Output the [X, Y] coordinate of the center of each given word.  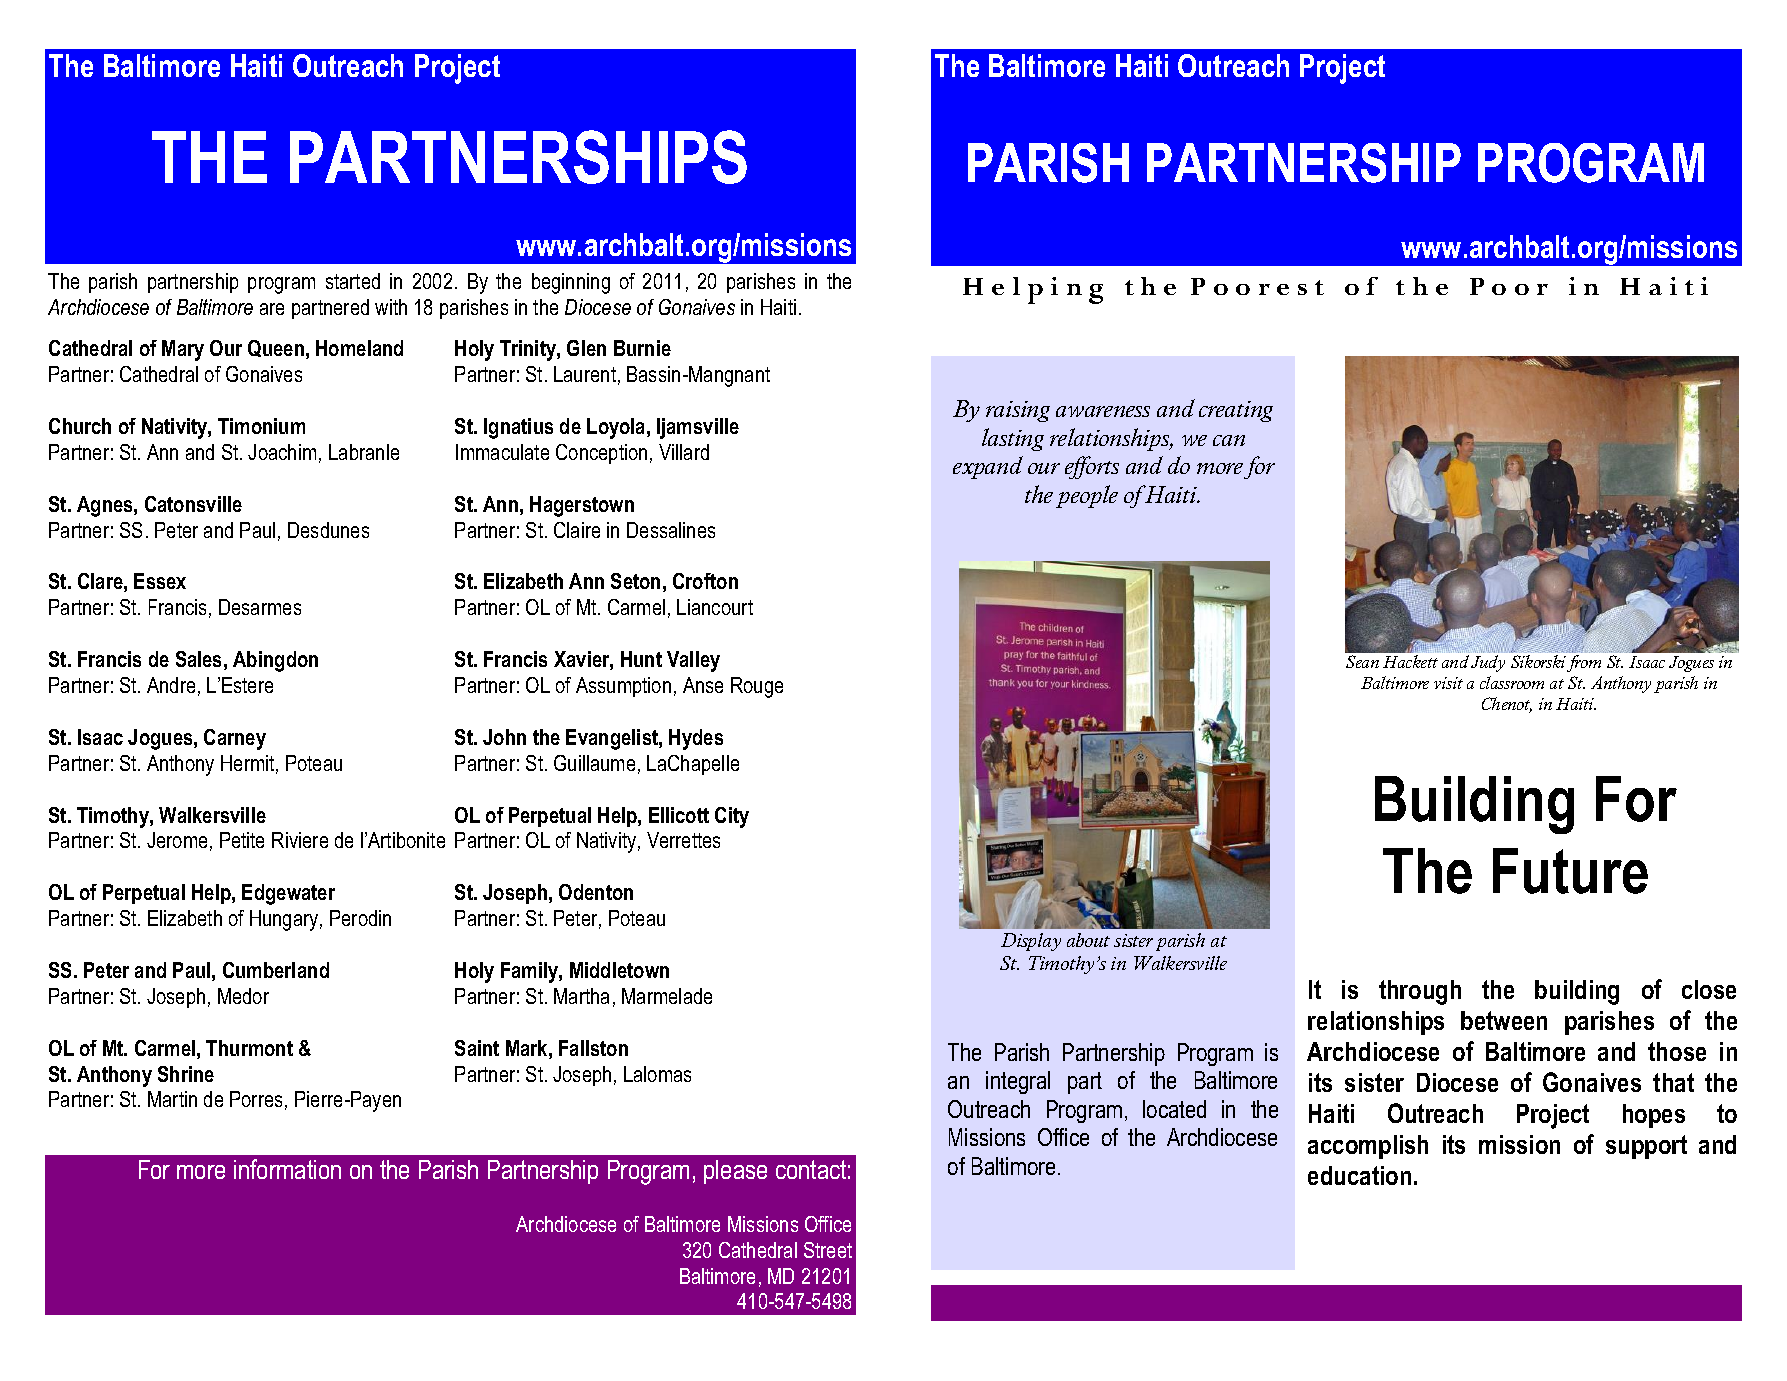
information [287, 1169]
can [1229, 440]
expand [988, 467]
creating [1236, 411]
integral [1018, 1082]
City [732, 817]
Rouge [757, 687]
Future [1570, 871]
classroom [1512, 682]
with [391, 307]
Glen [586, 348]
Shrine [186, 1074]
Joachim [282, 452]
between [1504, 1020]
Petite [242, 840]
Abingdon [275, 661]
